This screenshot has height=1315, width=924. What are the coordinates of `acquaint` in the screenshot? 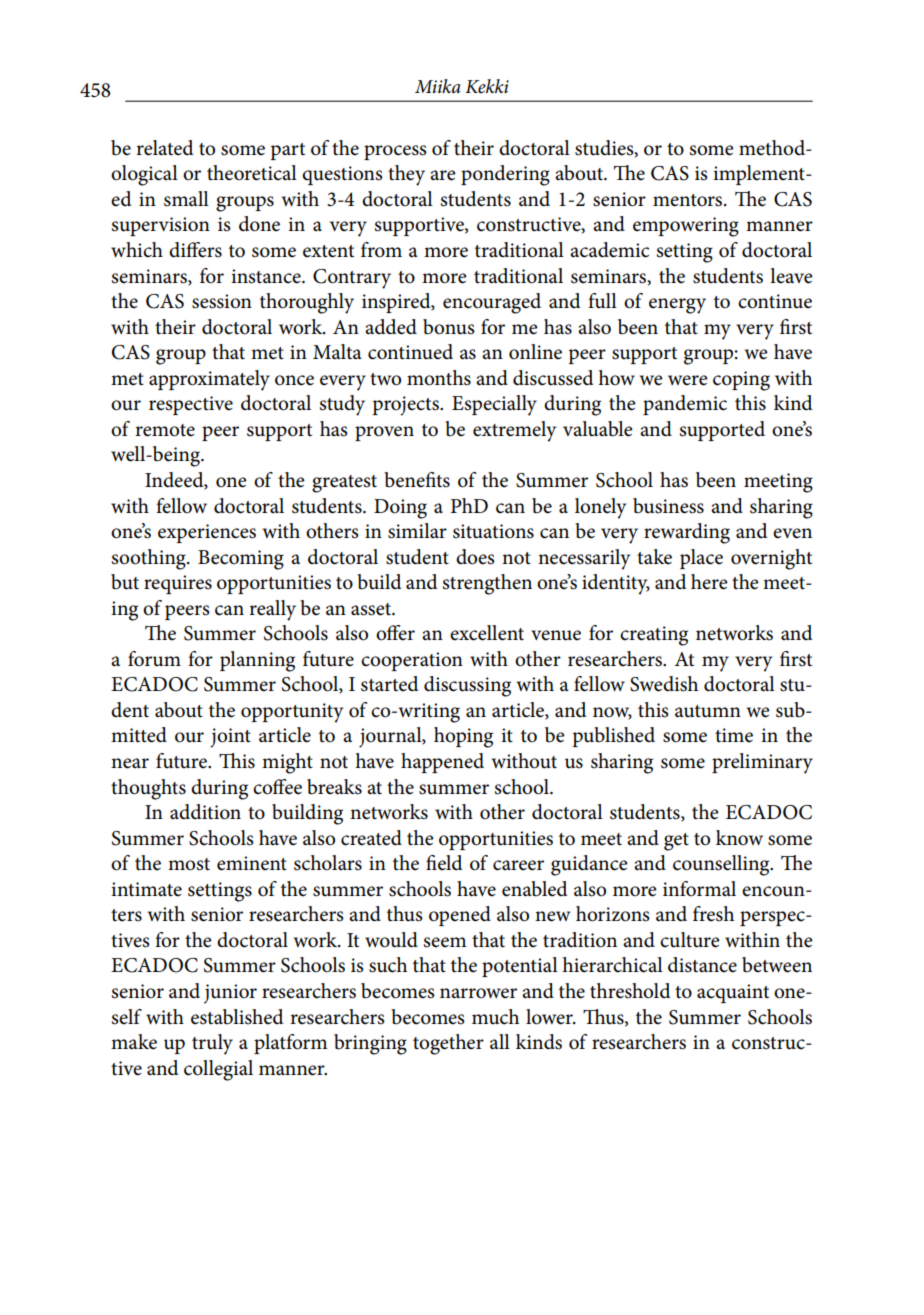 It's located at (733, 993).
